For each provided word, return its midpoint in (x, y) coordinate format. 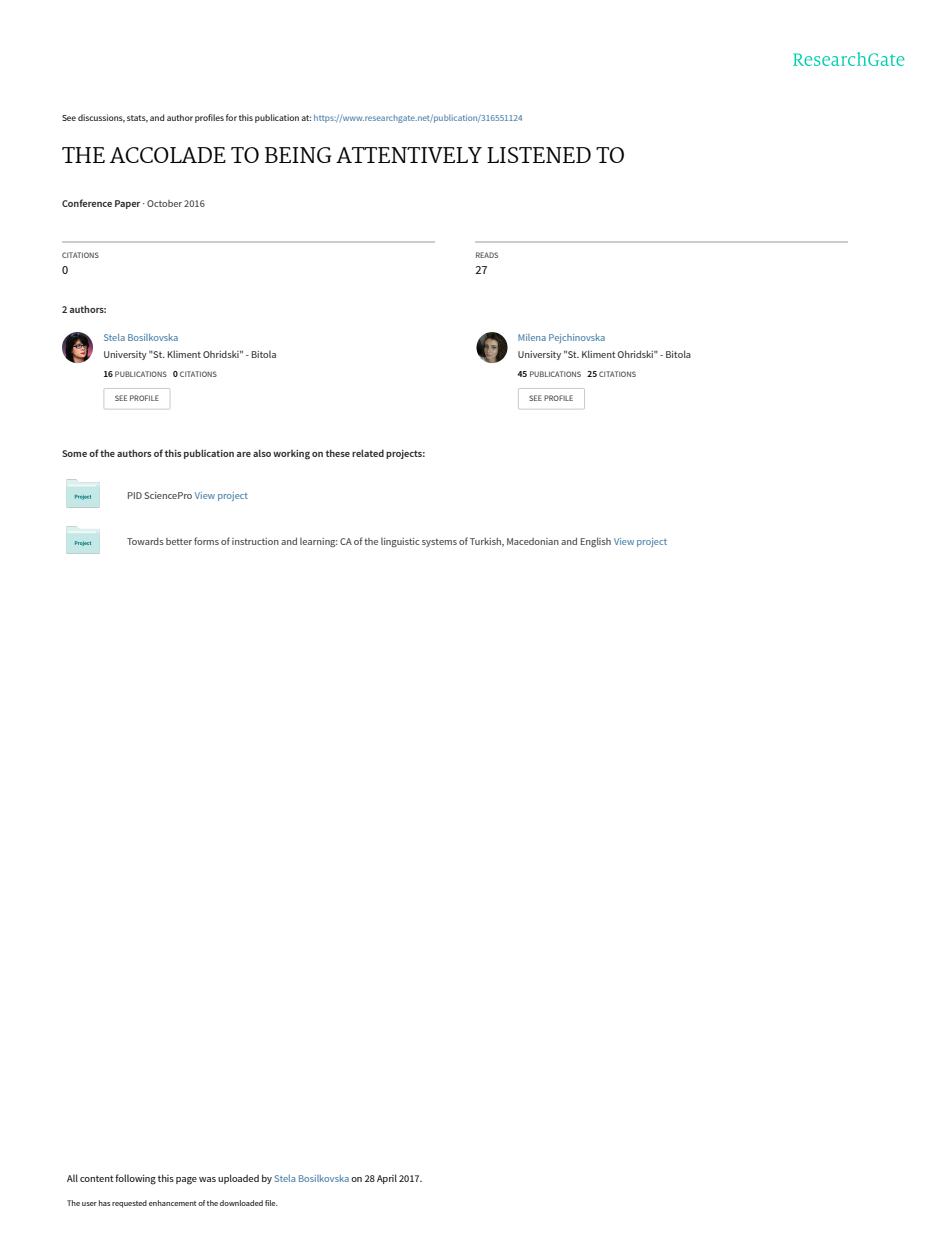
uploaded (238, 1179)
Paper (127, 204)
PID (135, 495)
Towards (145, 541)
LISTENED (539, 155)
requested (129, 1204)
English (596, 542)
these (338, 453)
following (135, 1179)
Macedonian (533, 541)
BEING (298, 155)
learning (319, 542)
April (387, 1179)
